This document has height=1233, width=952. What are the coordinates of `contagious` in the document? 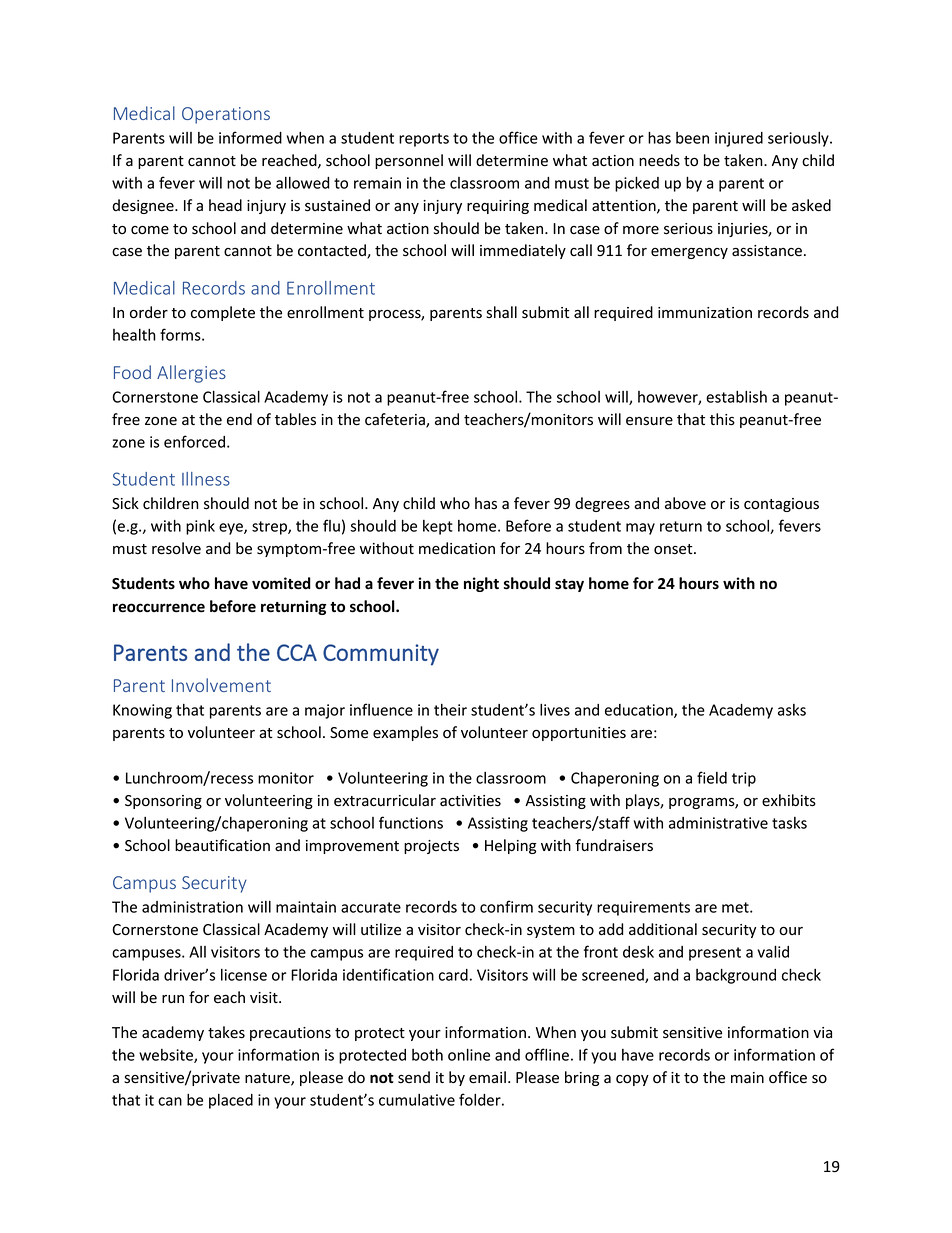 It's located at (781, 505).
